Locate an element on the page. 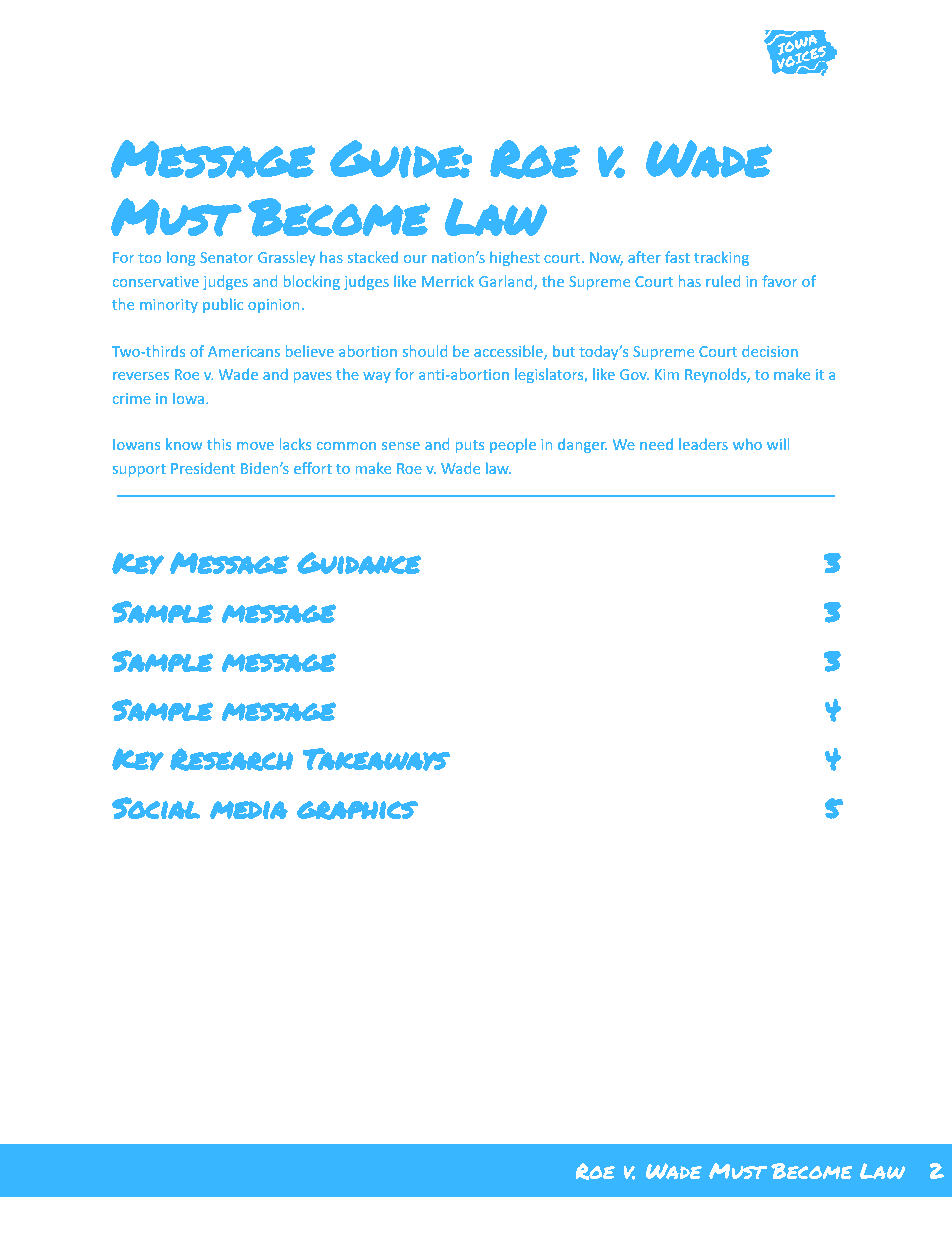 The height and width of the page is (1233, 952). Guidance is located at coordinates (359, 563).
